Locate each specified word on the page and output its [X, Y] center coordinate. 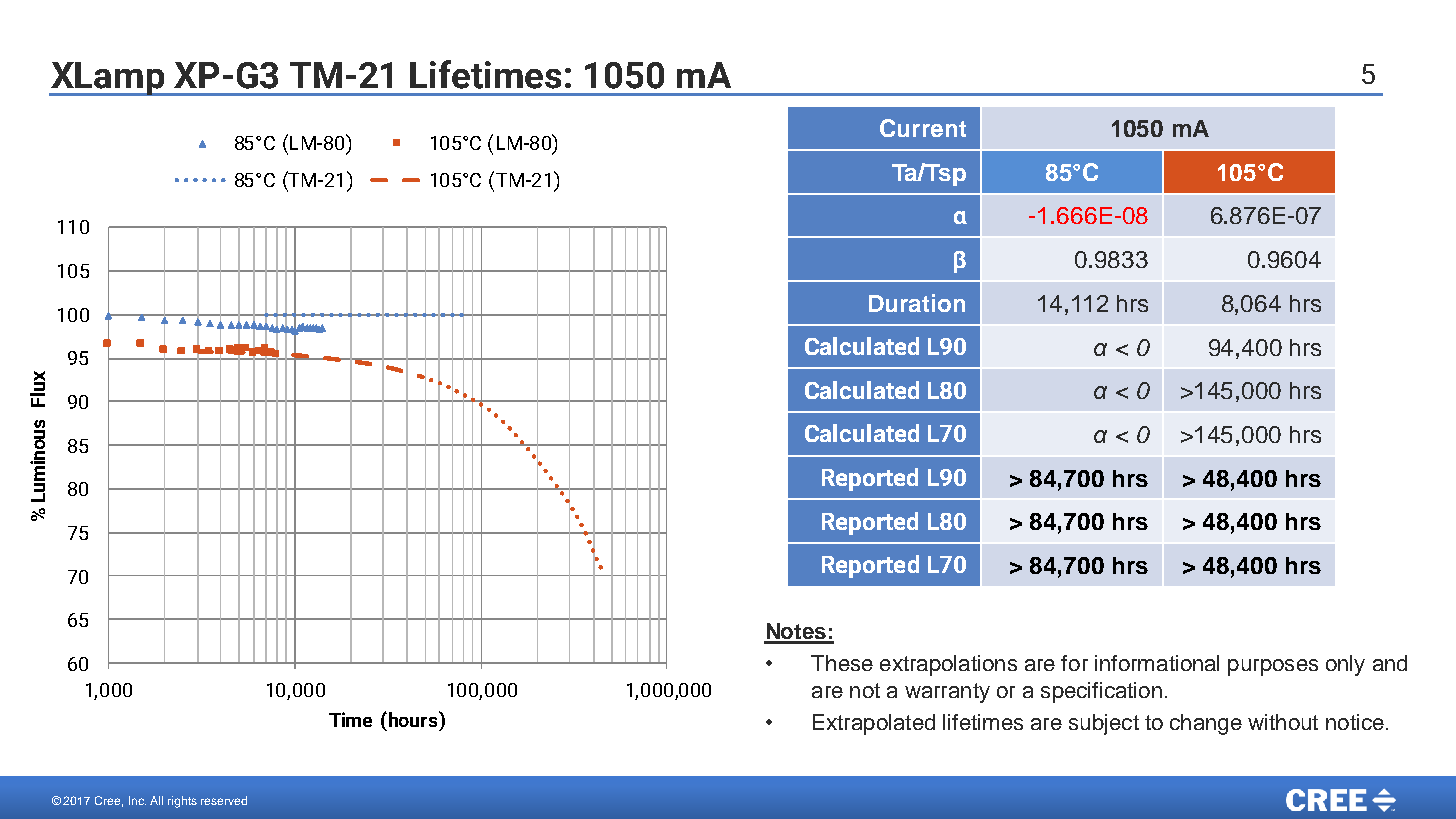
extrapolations [948, 665]
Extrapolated [874, 724]
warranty [947, 693]
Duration [917, 303]
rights [182, 802]
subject [1104, 724]
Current [923, 128]
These [842, 663]
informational [1157, 663]
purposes [1273, 667]
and [1390, 663]
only [1345, 665]
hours [414, 719]
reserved [224, 800]
